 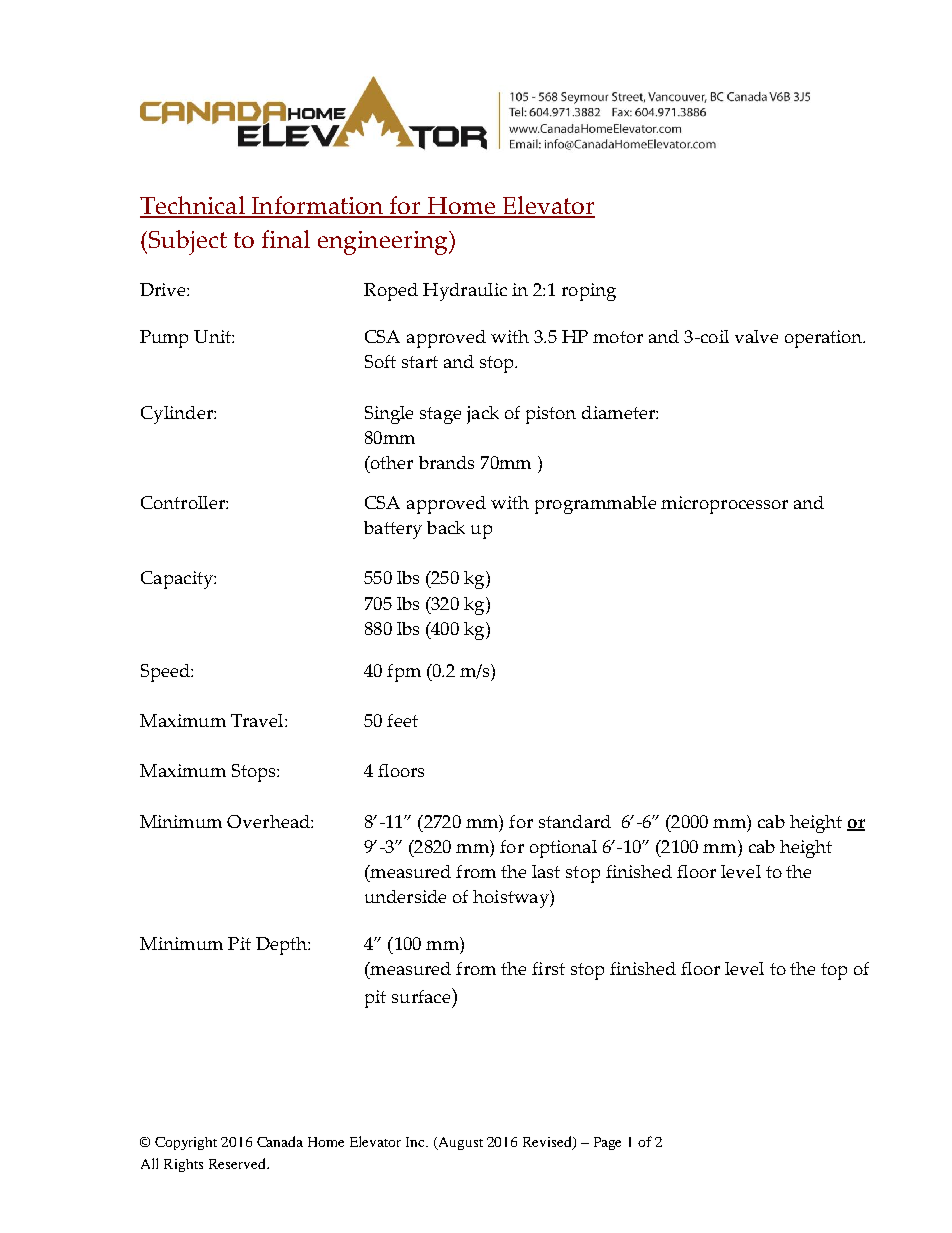 I want to click on standard, so click(x=575, y=821).
